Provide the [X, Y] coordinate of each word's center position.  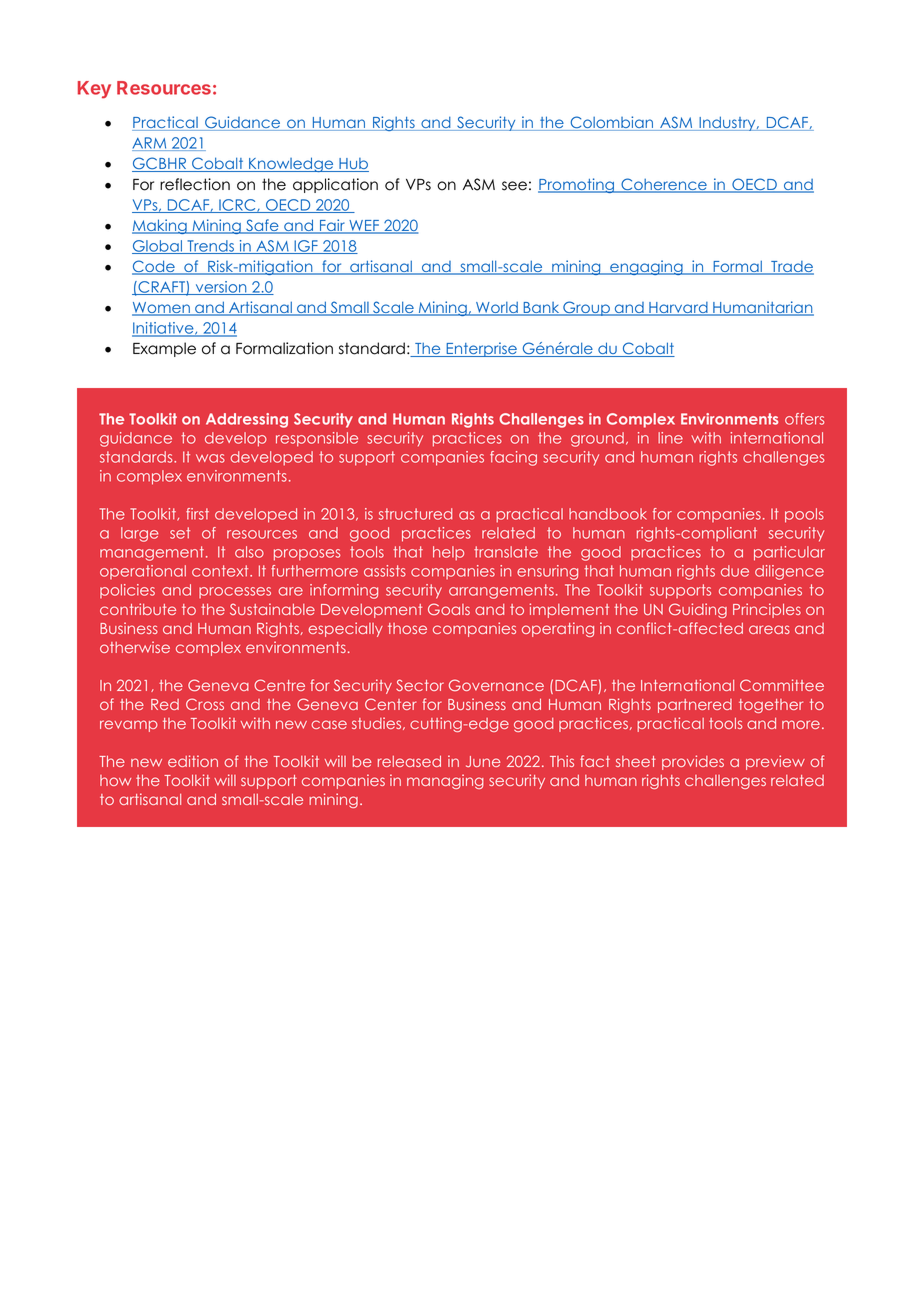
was [210, 458]
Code [154, 267]
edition [193, 761]
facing [513, 458]
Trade [791, 268]
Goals [449, 609]
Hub [353, 165]
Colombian [612, 123]
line [670, 438]
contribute [138, 609]
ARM [150, 144]
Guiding [698, 610]
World [497, 309]
